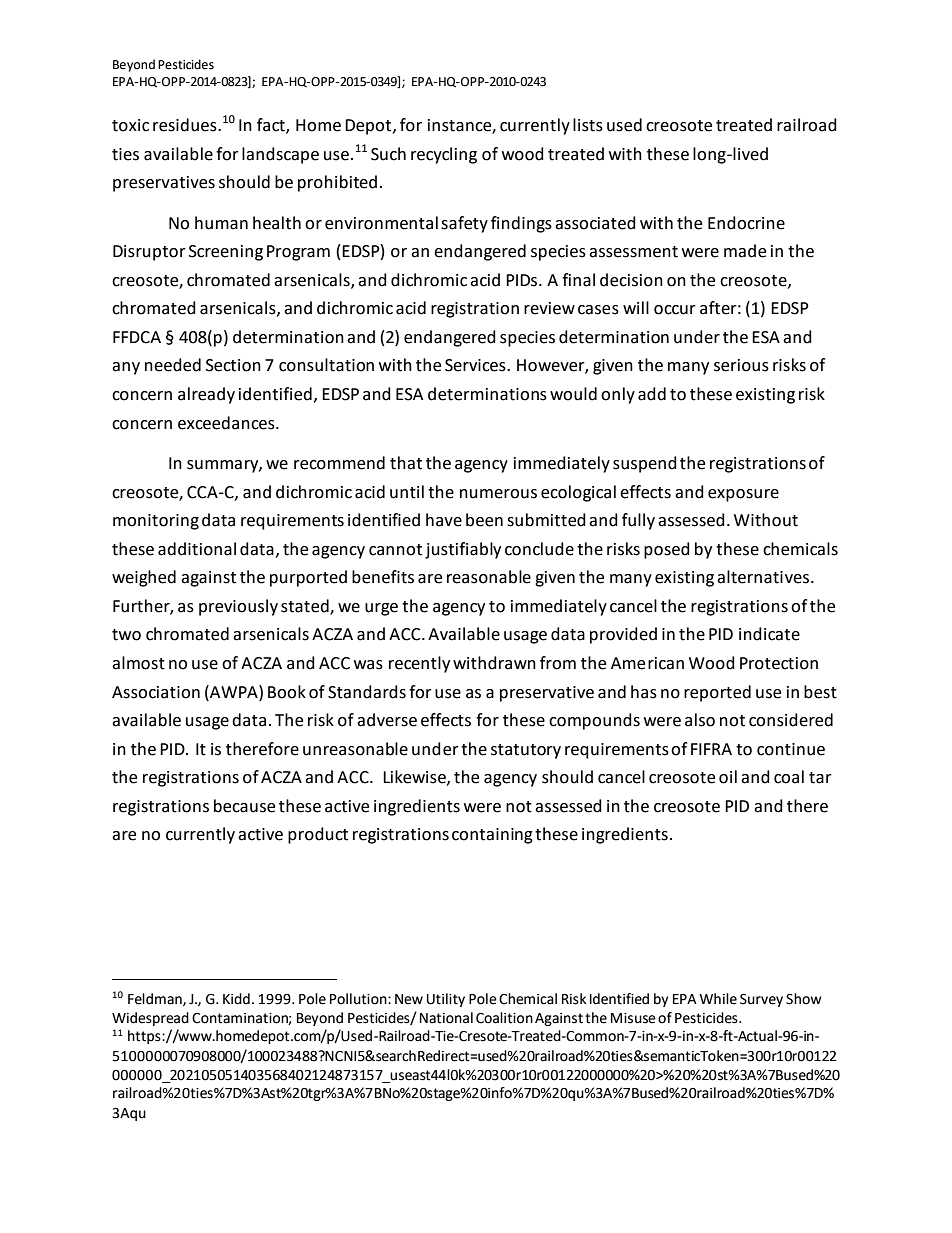 The image size is (952, 1233). I want to click on alternatives, so click(764, 577).
